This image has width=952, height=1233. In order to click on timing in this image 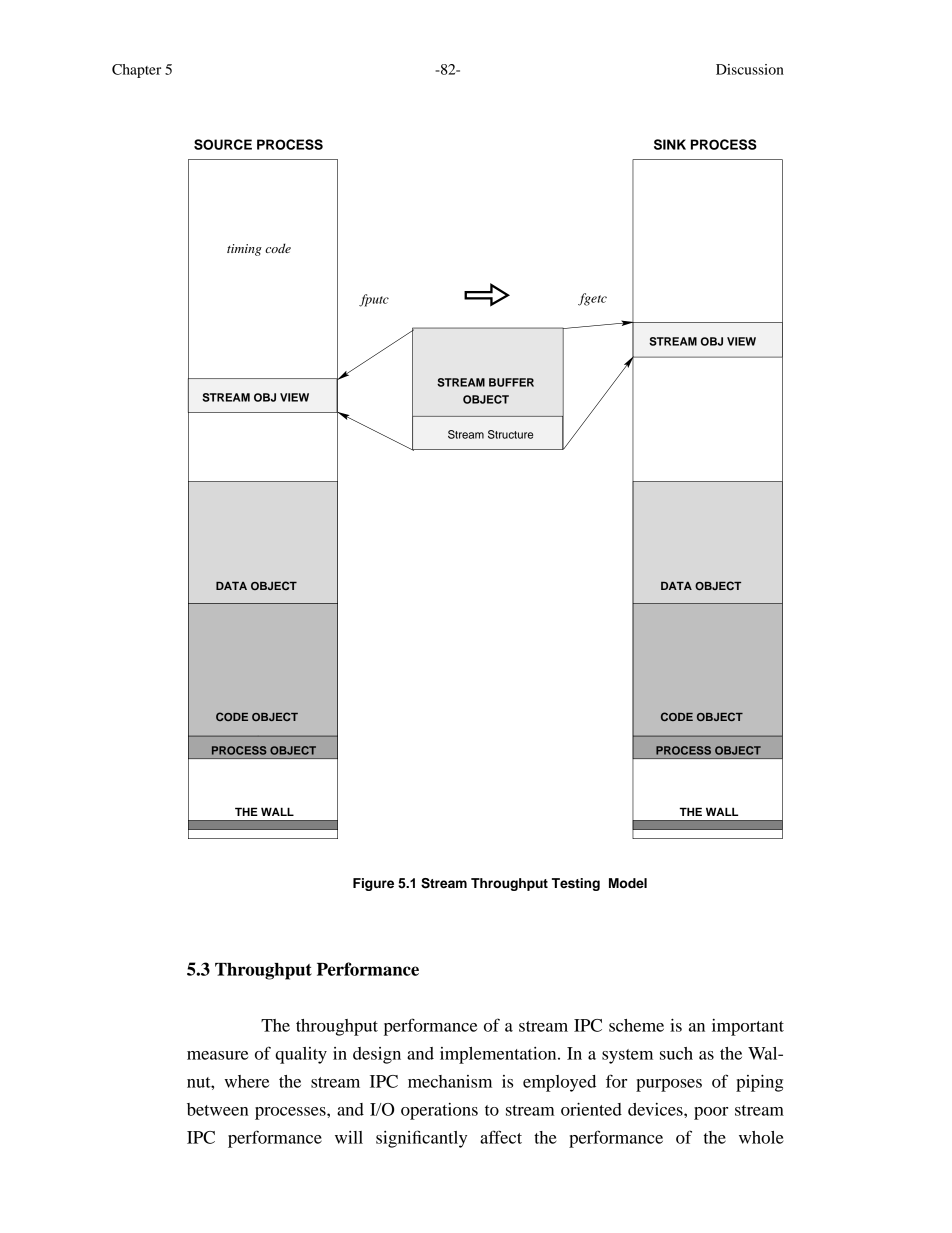, I will do `click(244, 250)`.
